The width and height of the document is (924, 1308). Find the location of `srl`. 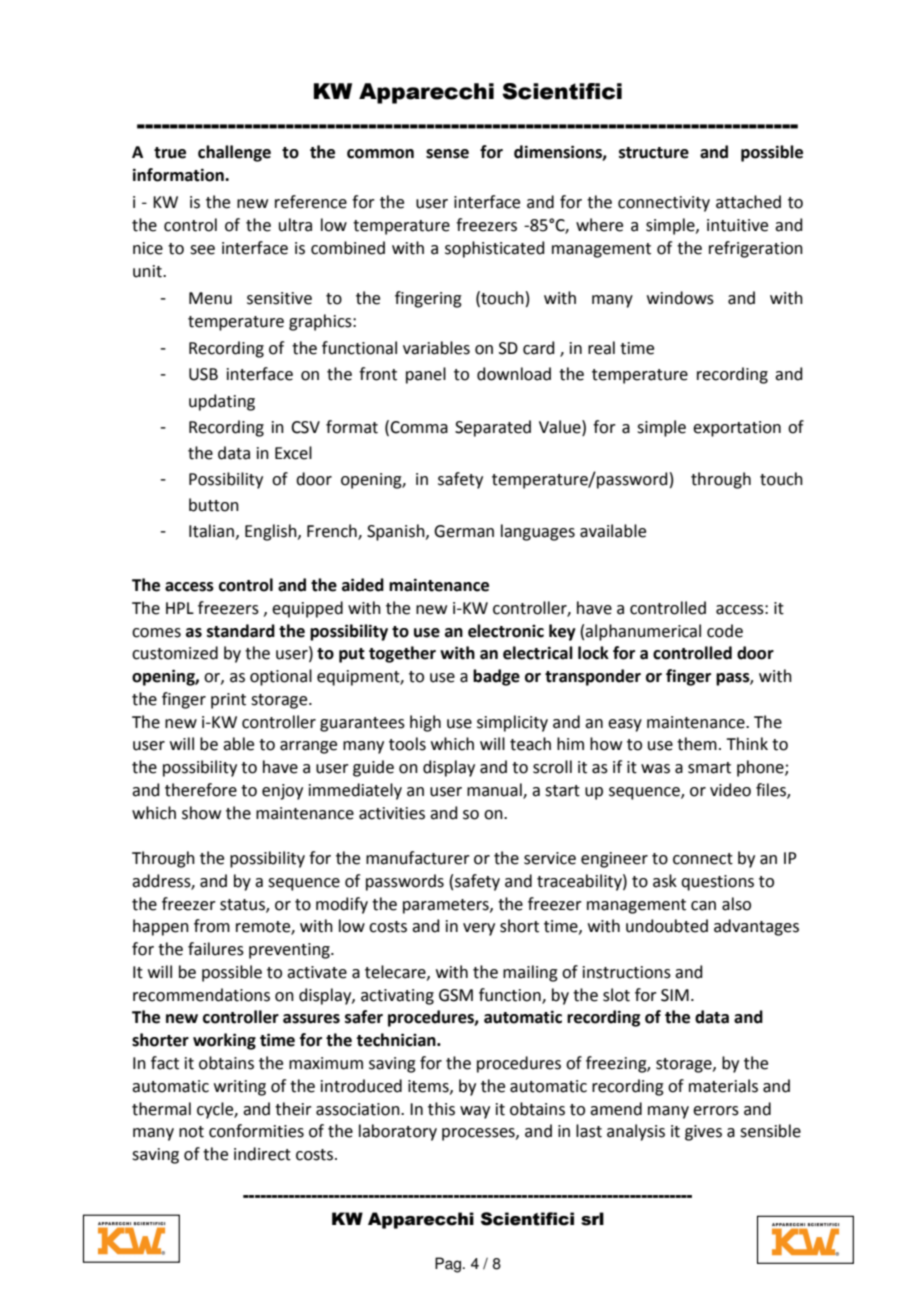

srl is located at coordinates (592, 1219).
